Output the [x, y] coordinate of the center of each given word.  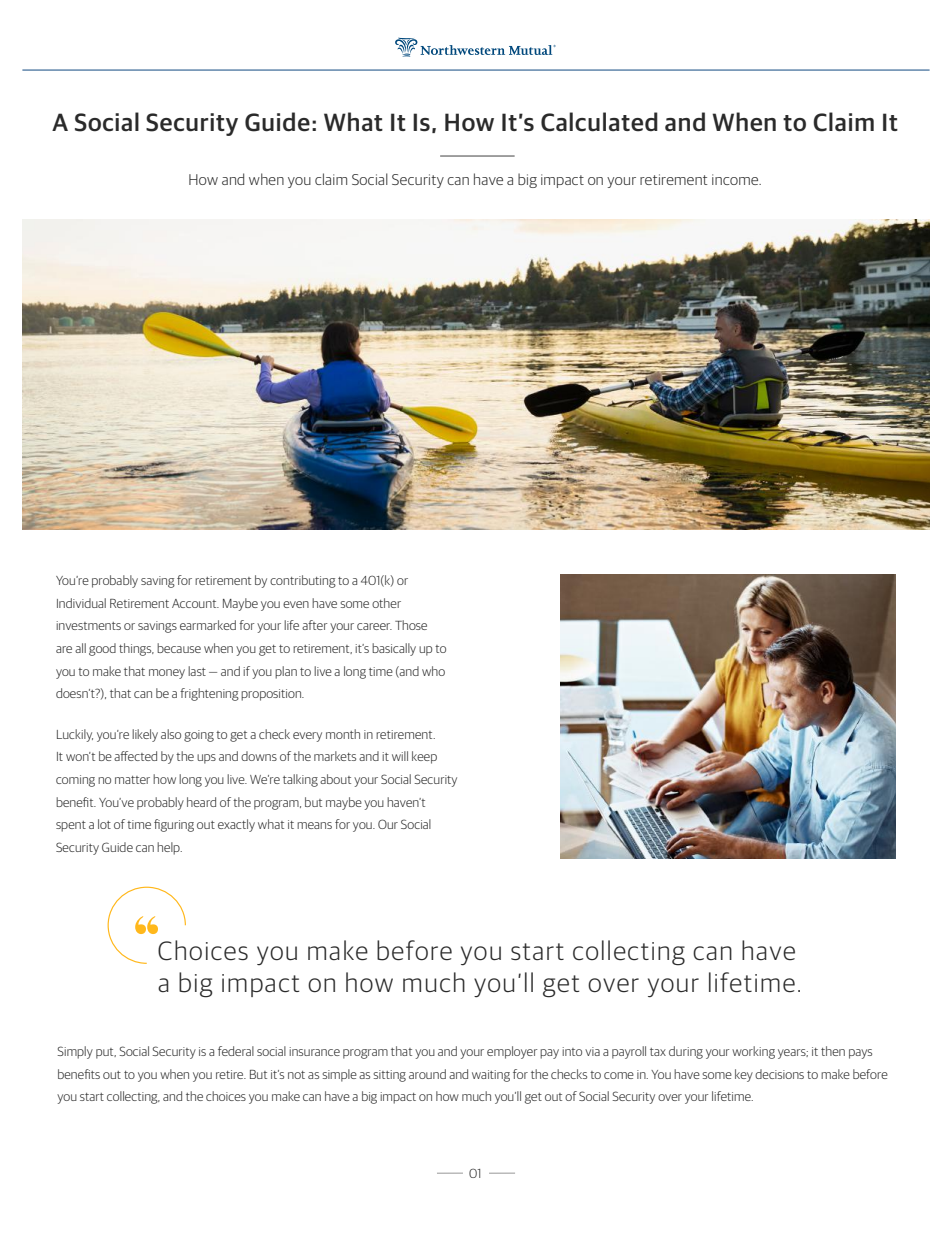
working [753, 1052]
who [433, 671]
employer [512, 1052]
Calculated [599, 122]
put [106, 1053]
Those [411, 625]
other [386, 603]
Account [195, 603]
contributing [303, 581]
